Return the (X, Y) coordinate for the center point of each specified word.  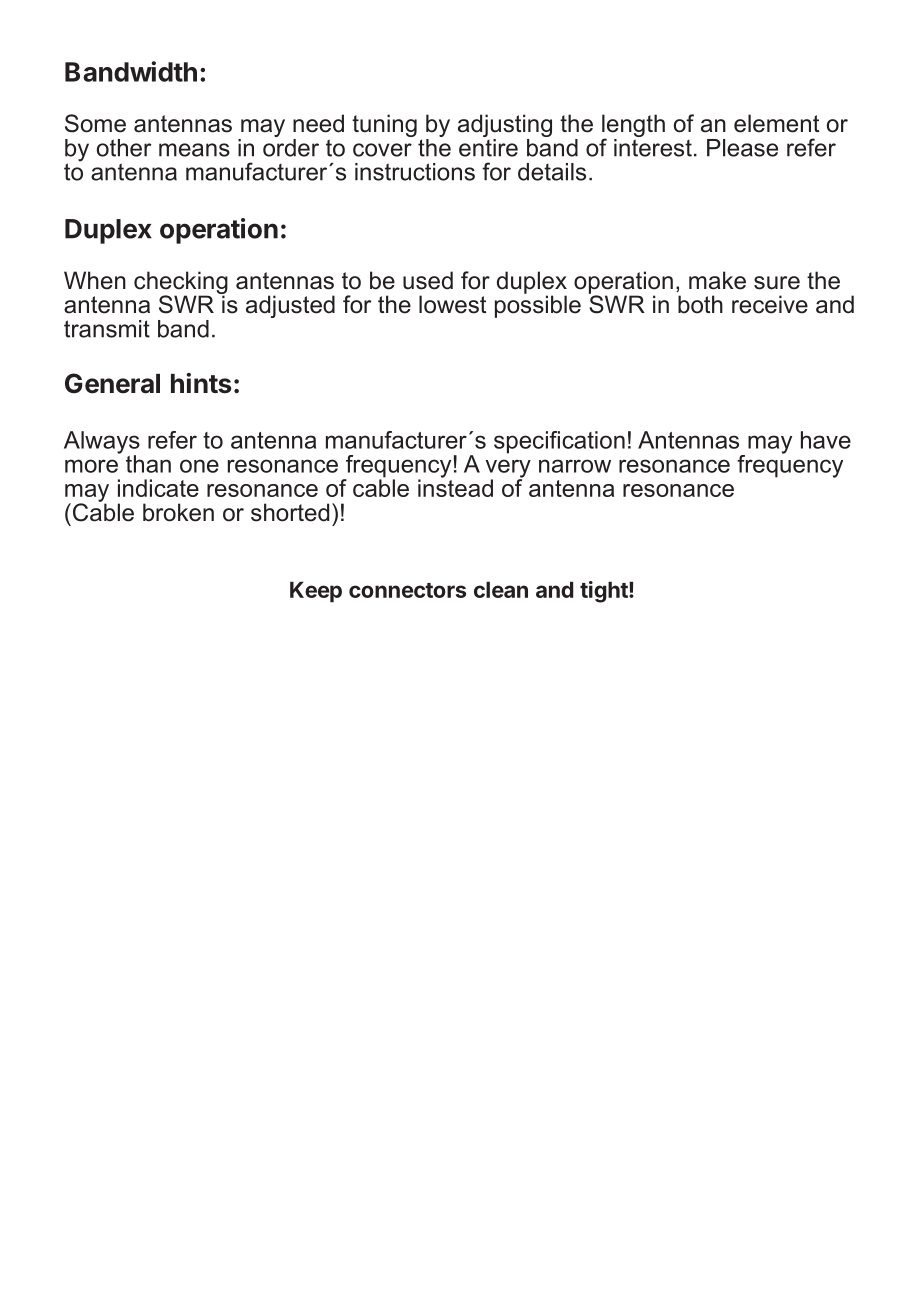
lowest (452, 304)
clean (501, 589)
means (194, 150)
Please (742, 148)
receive (770, 304)
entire (488, 146)
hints (201, 383)
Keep (316, 592)
